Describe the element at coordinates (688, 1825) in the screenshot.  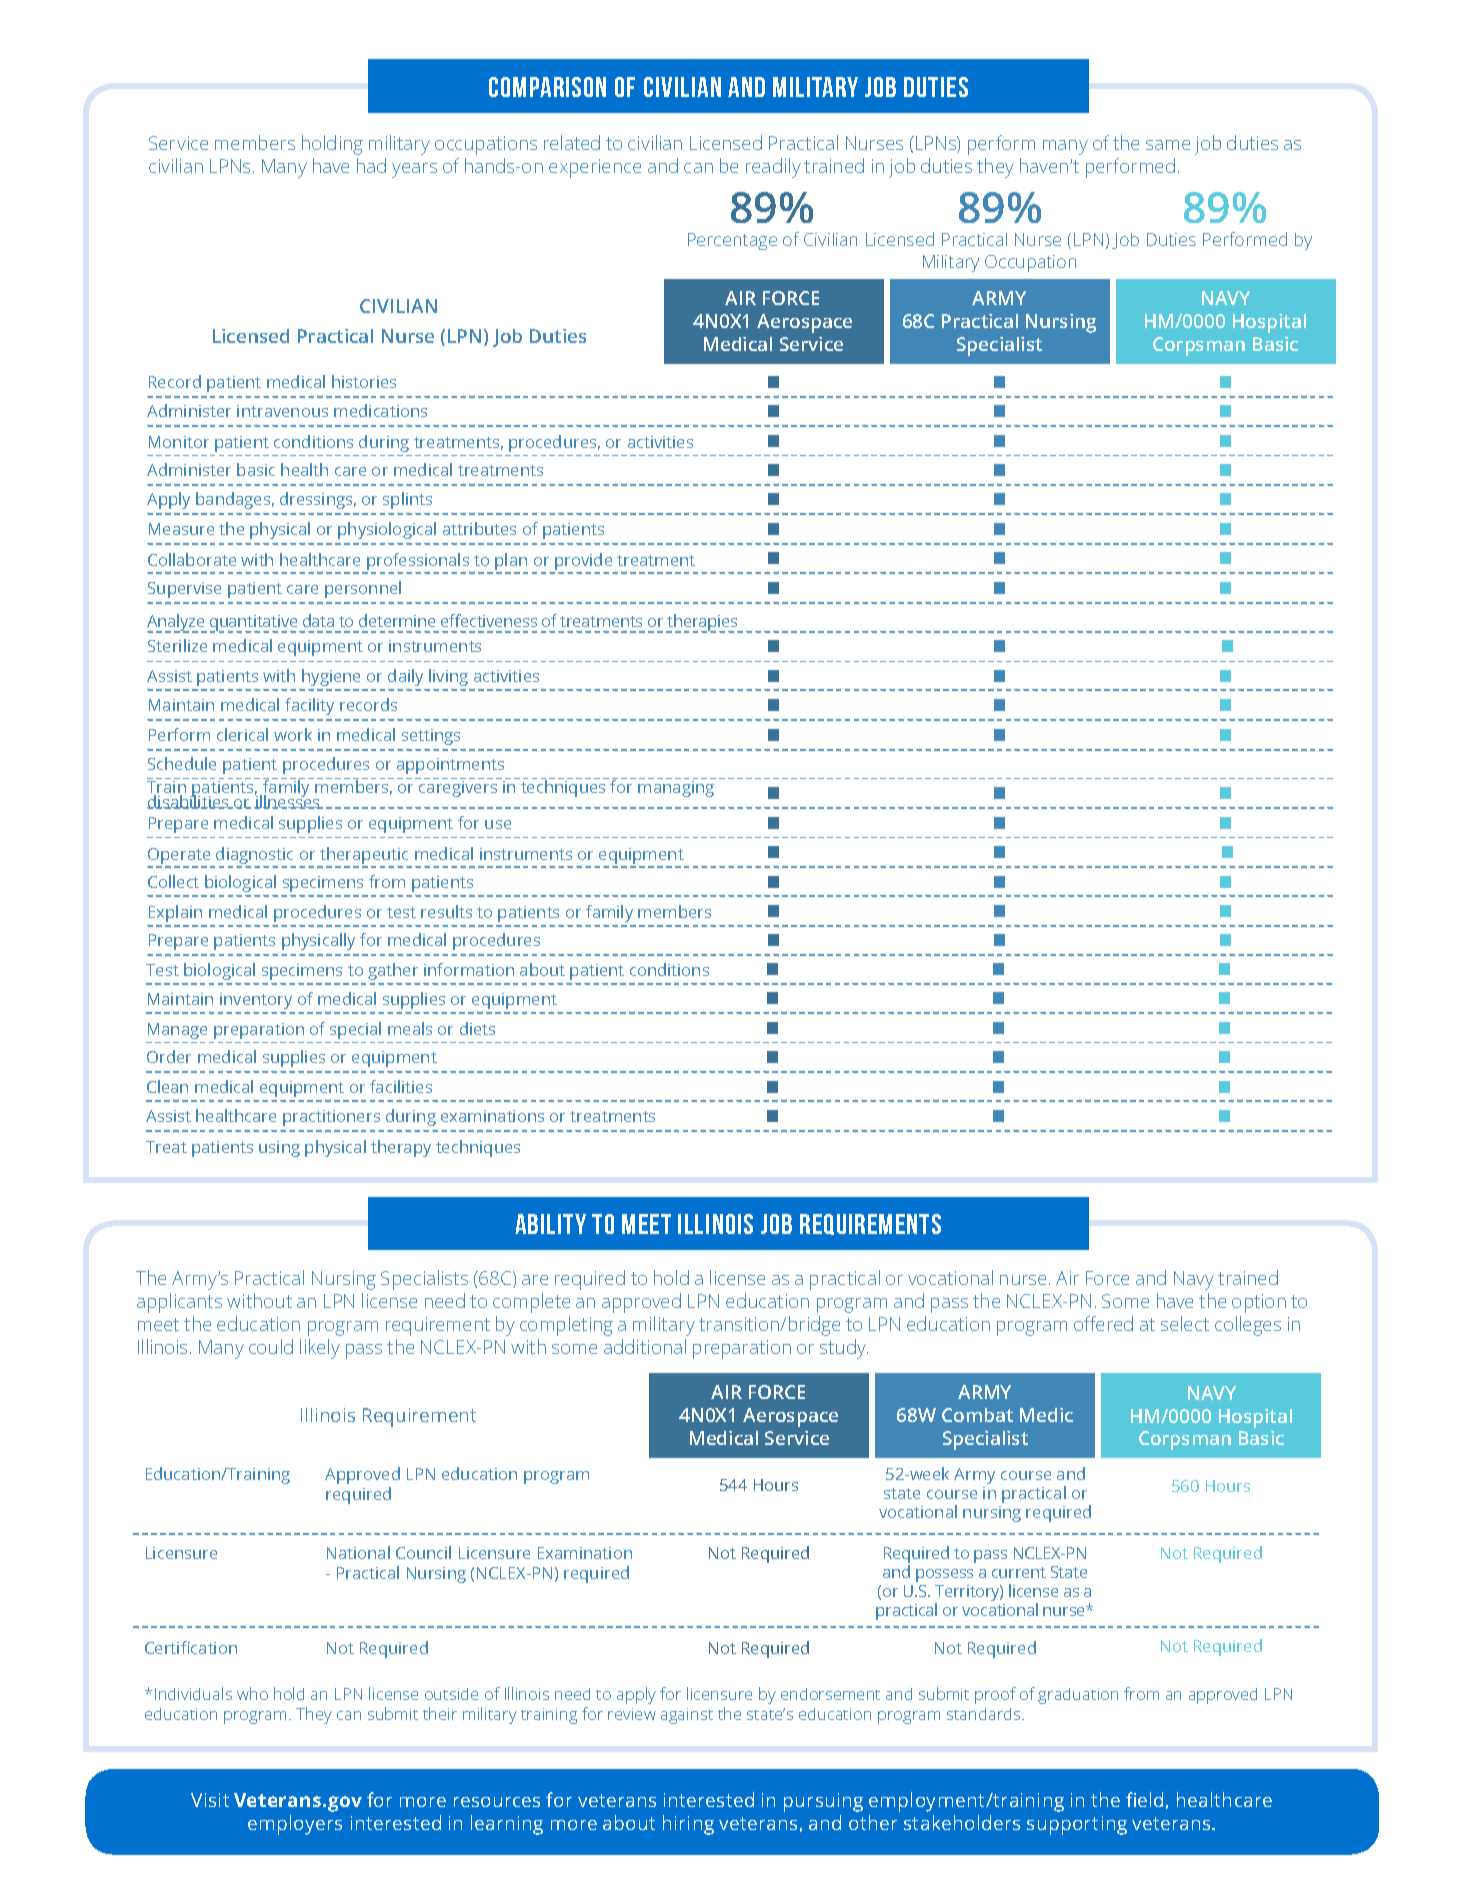
I see `hiring` at that location.
